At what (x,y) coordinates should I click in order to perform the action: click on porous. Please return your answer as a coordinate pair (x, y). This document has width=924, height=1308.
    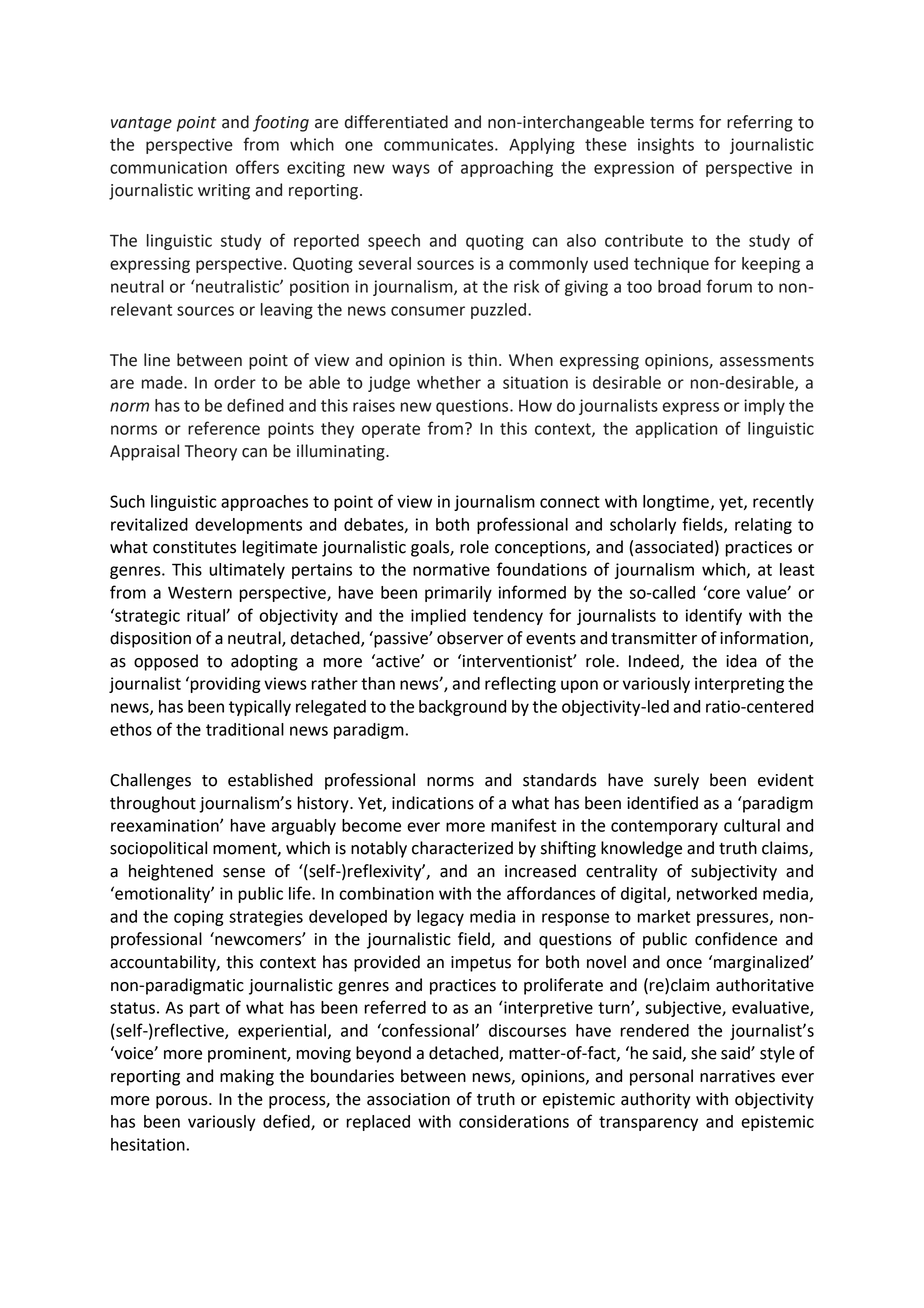
    Looking at the image, I should click on (183, 1102).
